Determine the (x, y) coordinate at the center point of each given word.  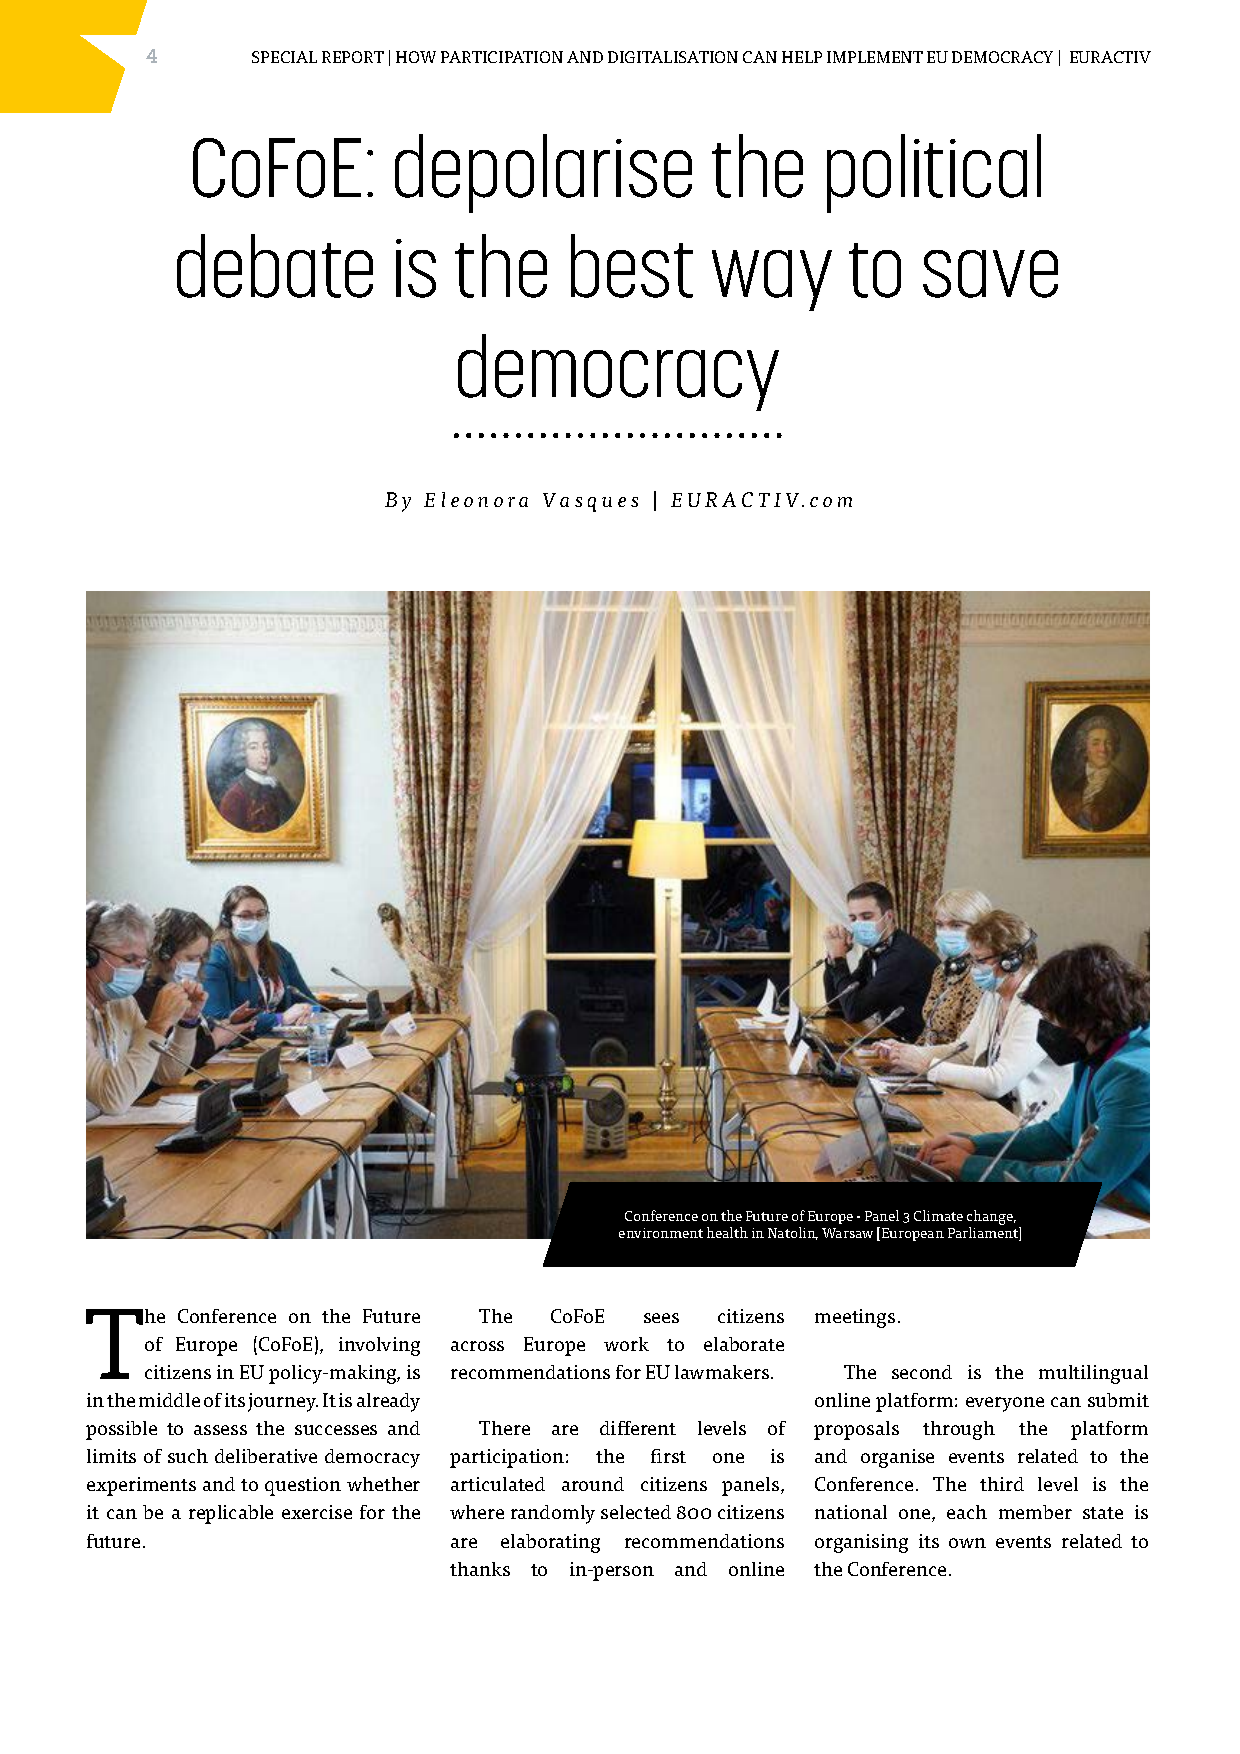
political (934, 173)
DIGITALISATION (673, 57)
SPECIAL (284, 57)
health (727, 1232)
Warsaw (847, 1233)
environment (661, 1233)
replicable (231, 1514)
